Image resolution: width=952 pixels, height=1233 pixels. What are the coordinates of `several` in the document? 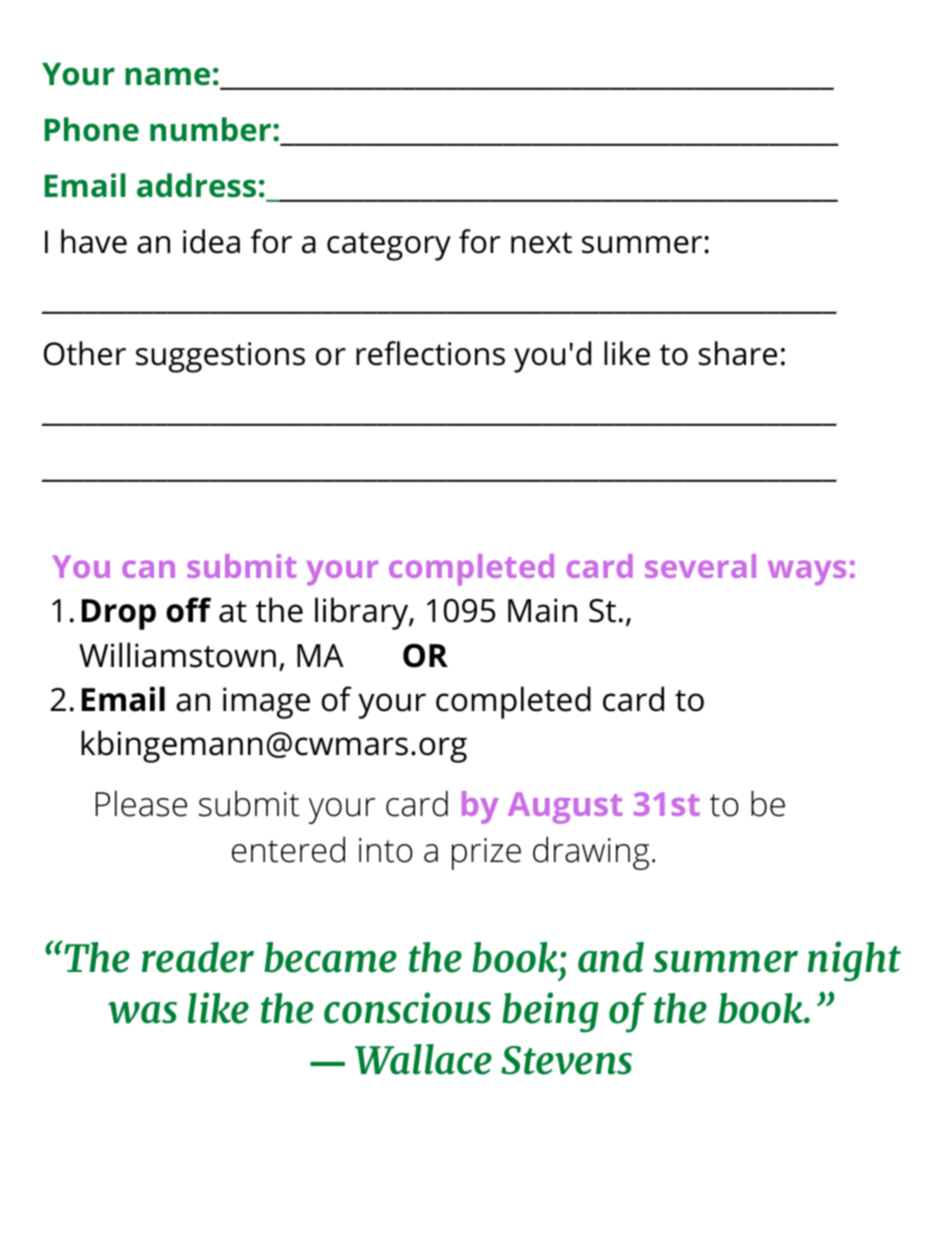 It's located at (700, 566).
